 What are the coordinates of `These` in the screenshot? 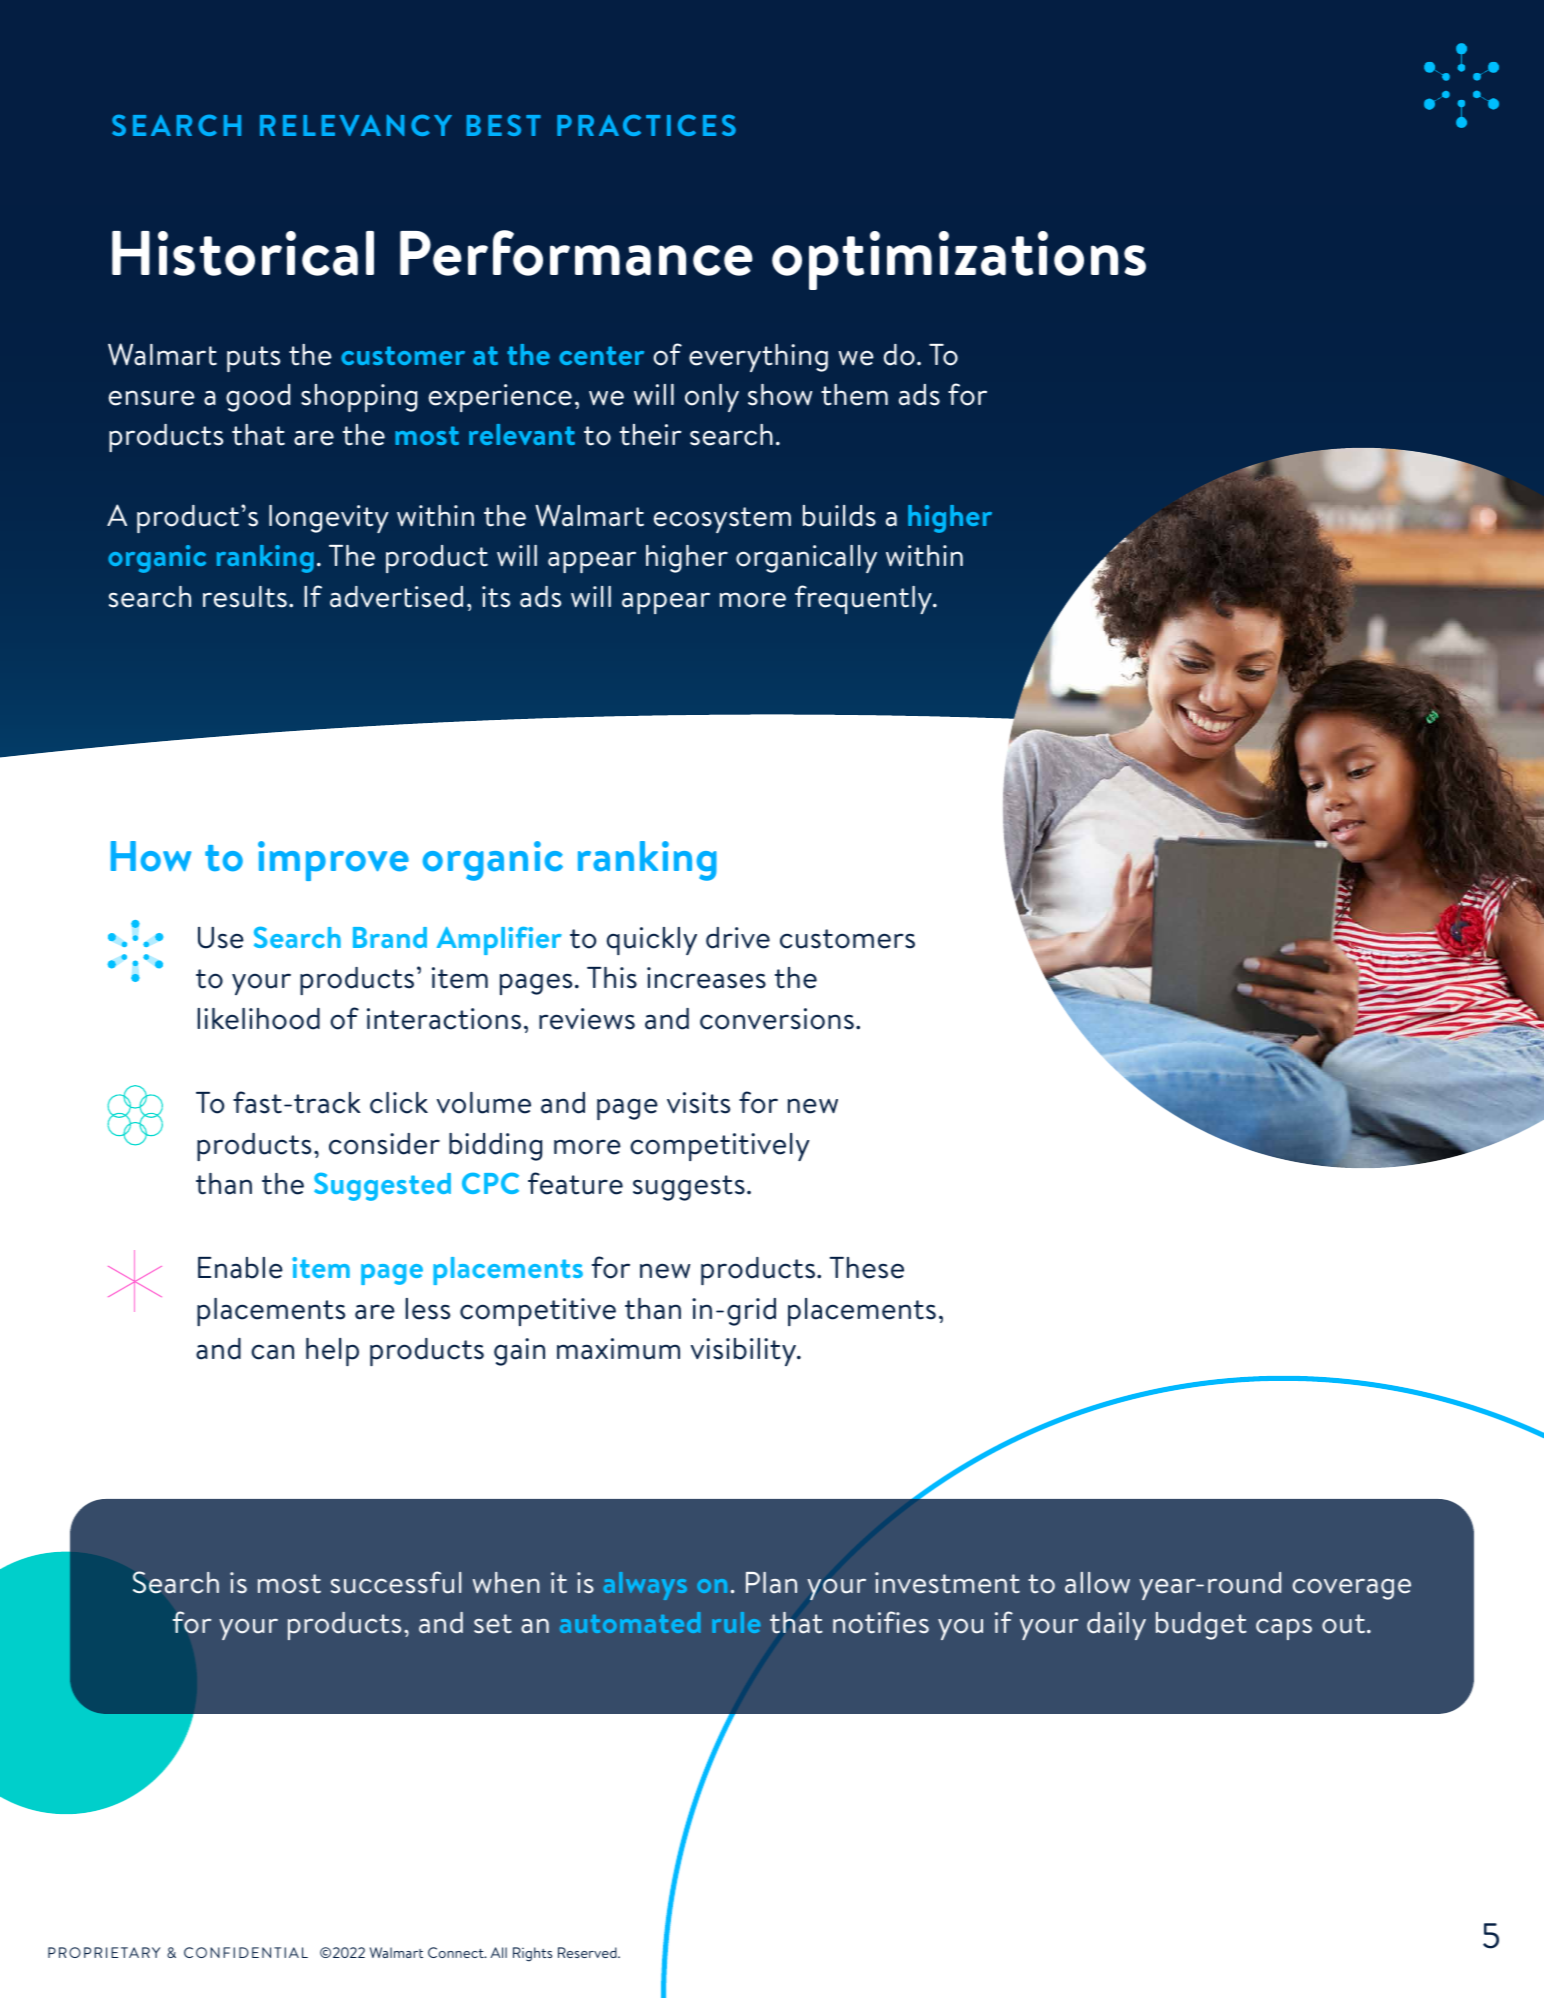 It's located at (867, 1268).
